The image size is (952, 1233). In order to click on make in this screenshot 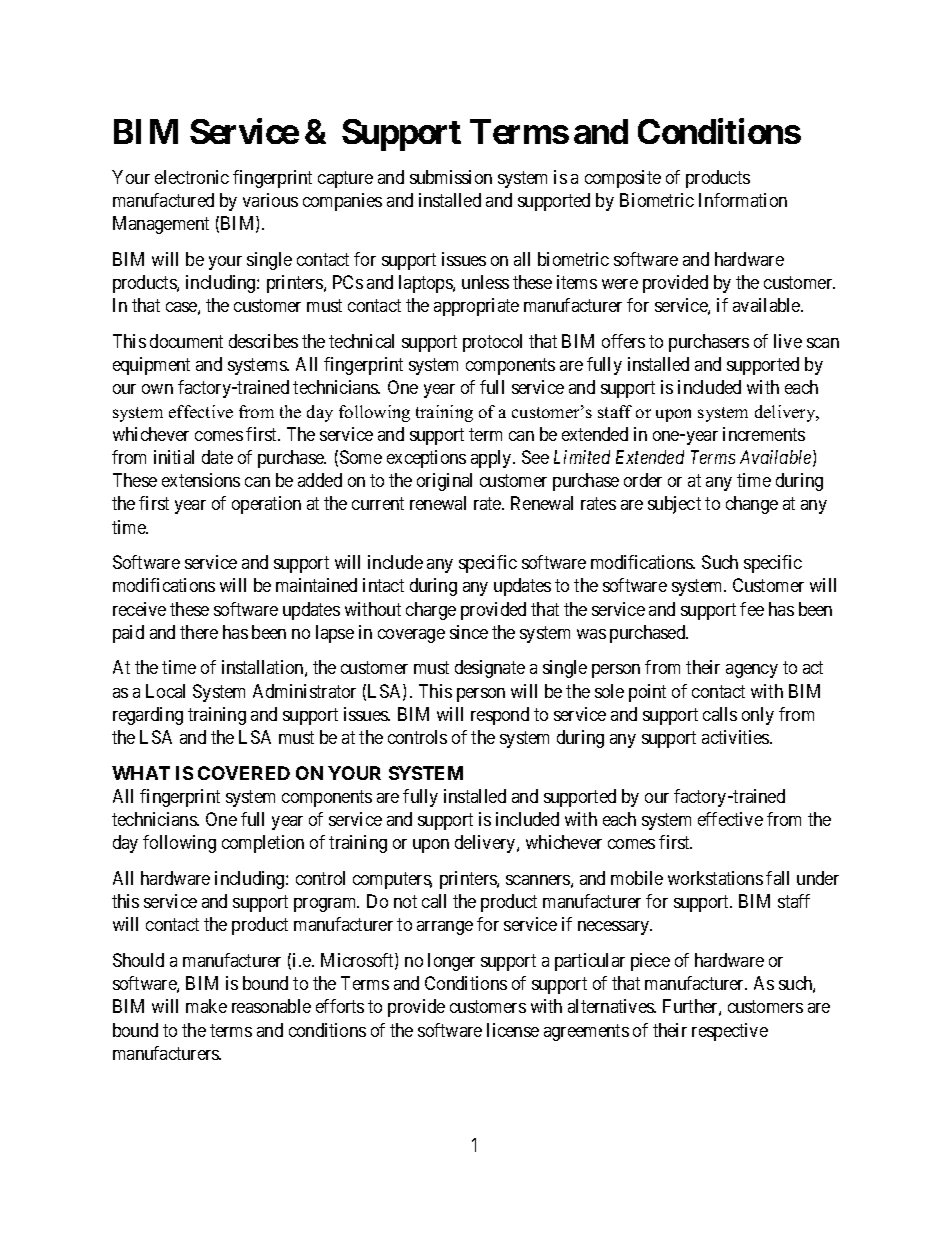, I will do `click(206, 1006)`.
